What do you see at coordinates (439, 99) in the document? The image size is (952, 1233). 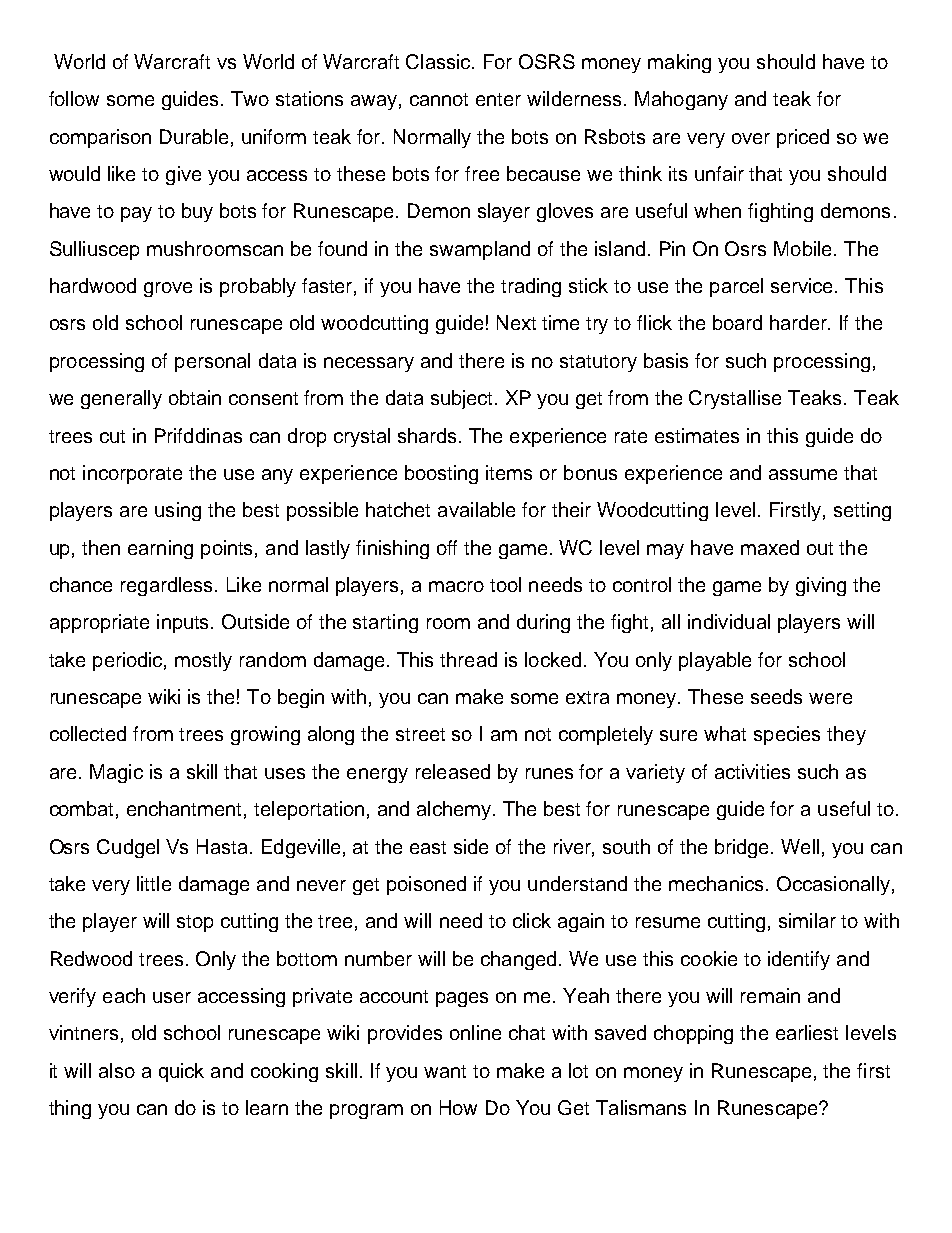 I see `cannot` at bounding box center [439, 99].
